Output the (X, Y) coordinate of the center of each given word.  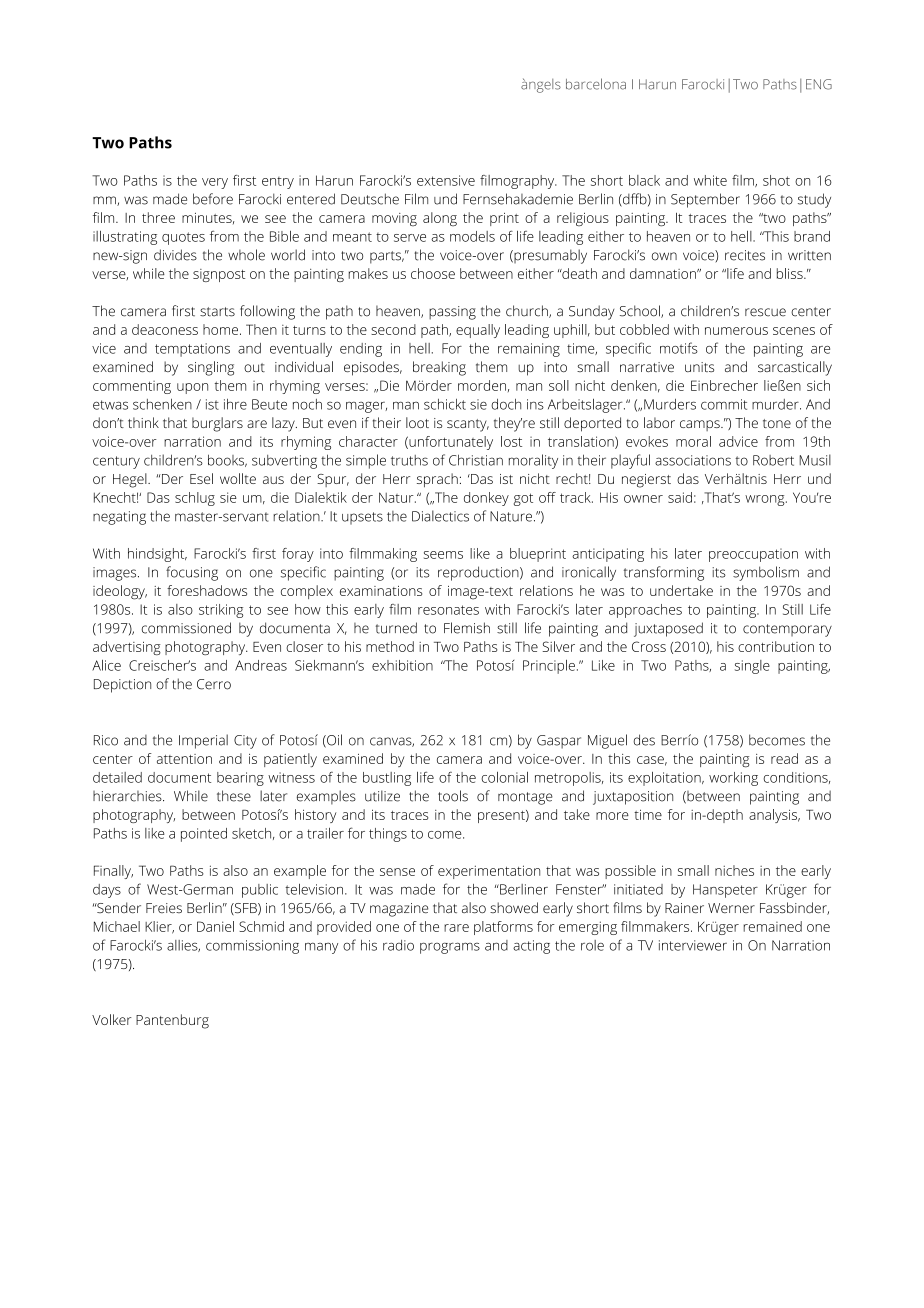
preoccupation (753, 555)
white (710, 180)
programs (450, 948)
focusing (192, 573)
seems (443, 555)
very (215, 183)
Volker (112, 1019)
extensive (446, 180)
